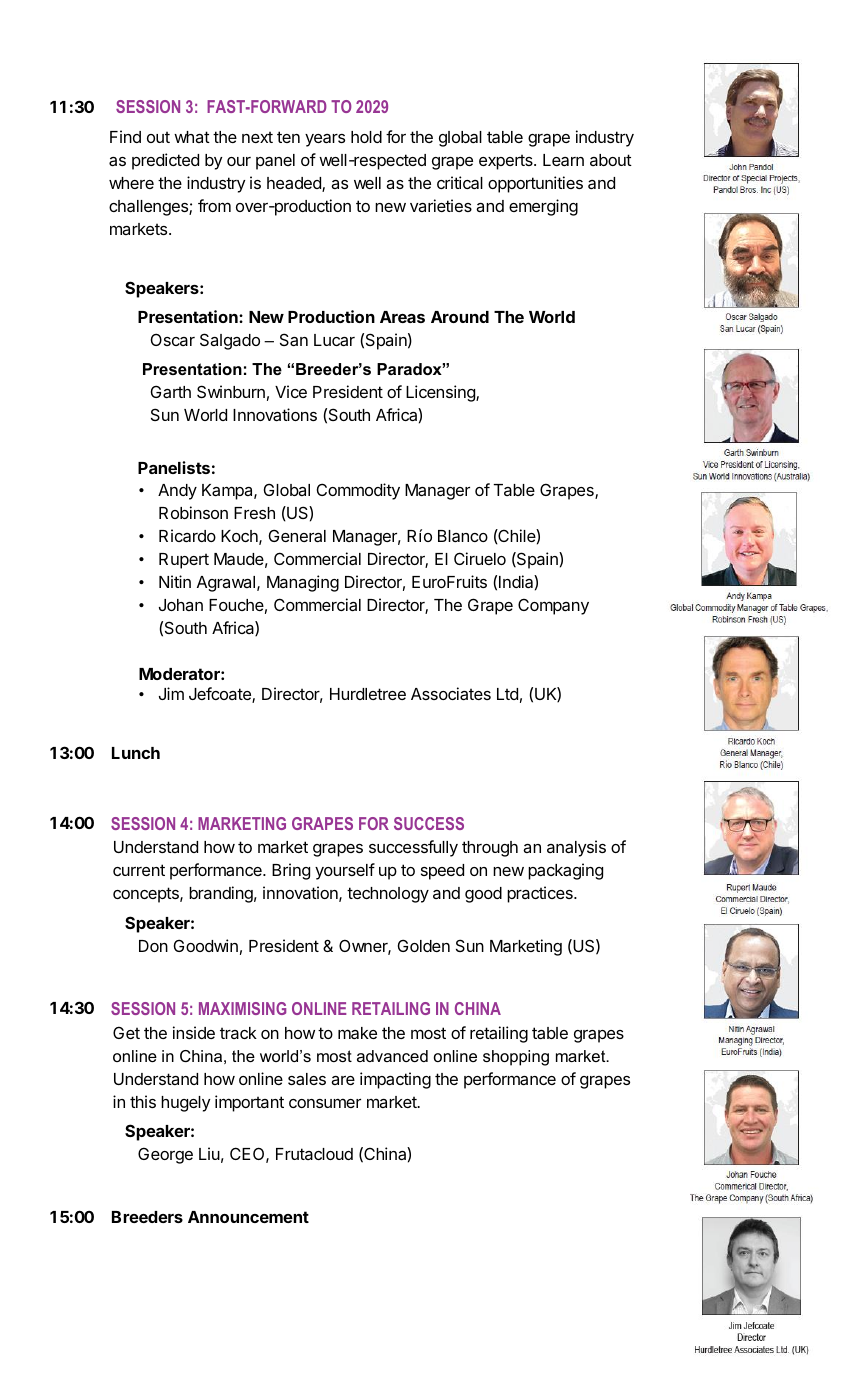  Describe the element at coordinates (358, 491) in the screenshot. I see `Commodity` at that location.
